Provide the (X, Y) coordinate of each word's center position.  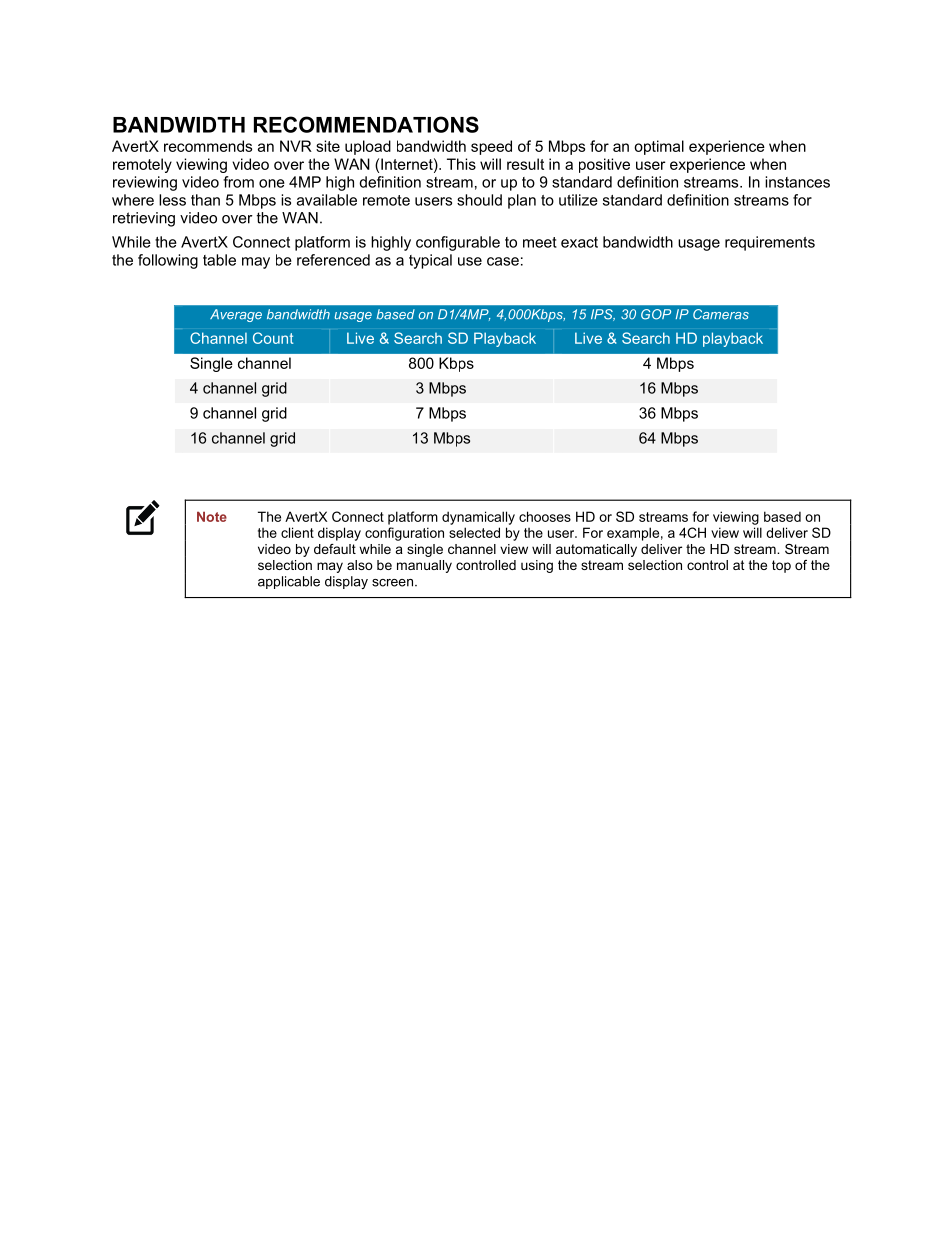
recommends (208, 146)
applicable (289, 582)
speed (491, 147)
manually (424, 566)
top (781, 566)
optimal (659, 147)
